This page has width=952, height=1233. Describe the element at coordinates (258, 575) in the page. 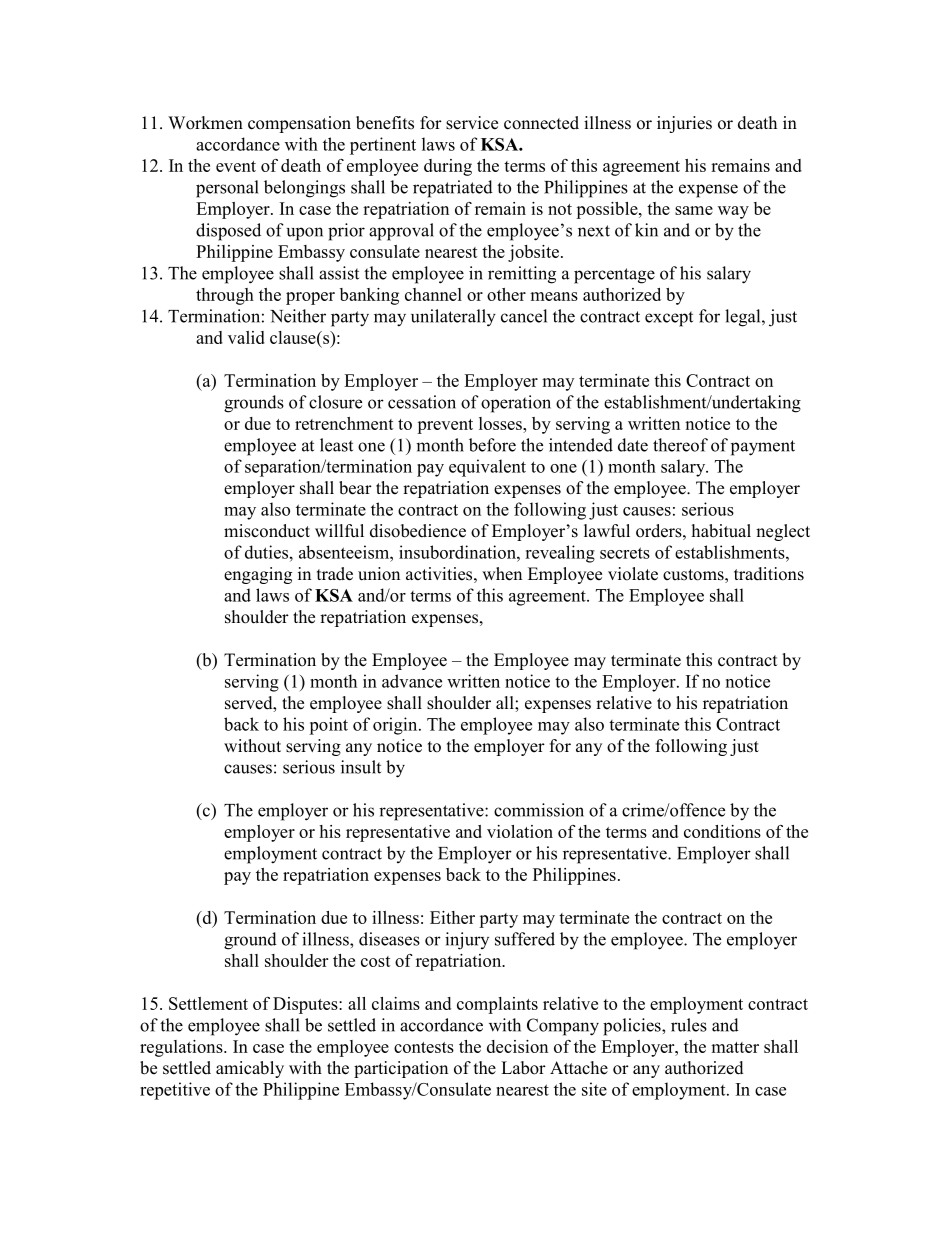

I see `engaging` at that location.
